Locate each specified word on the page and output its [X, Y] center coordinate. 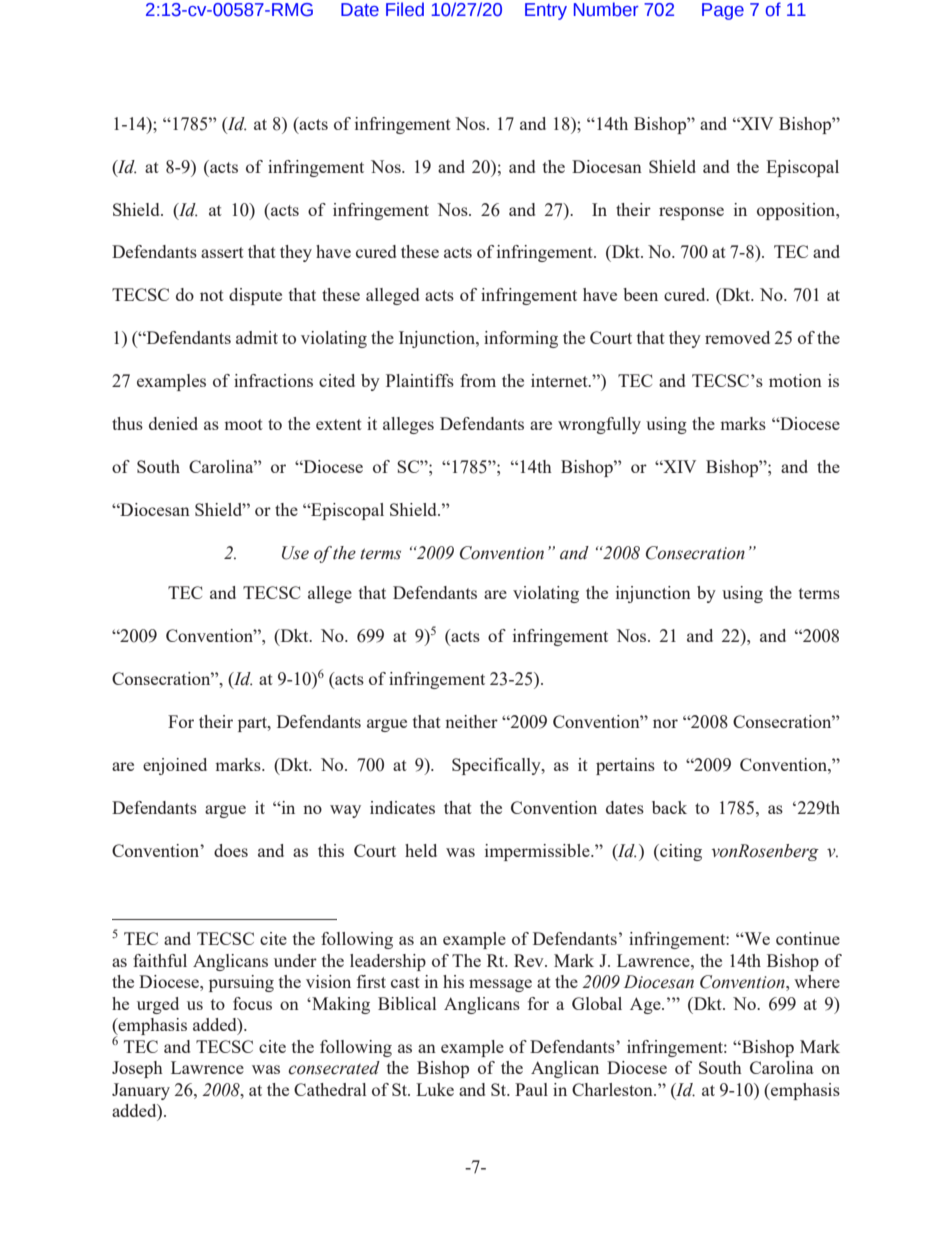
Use [295, 553]
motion [795, 380]
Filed [405, 9]
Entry [546, 11]
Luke [435, 1089]
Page [723, 11]
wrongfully [599, 425]
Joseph [137, 1069]
